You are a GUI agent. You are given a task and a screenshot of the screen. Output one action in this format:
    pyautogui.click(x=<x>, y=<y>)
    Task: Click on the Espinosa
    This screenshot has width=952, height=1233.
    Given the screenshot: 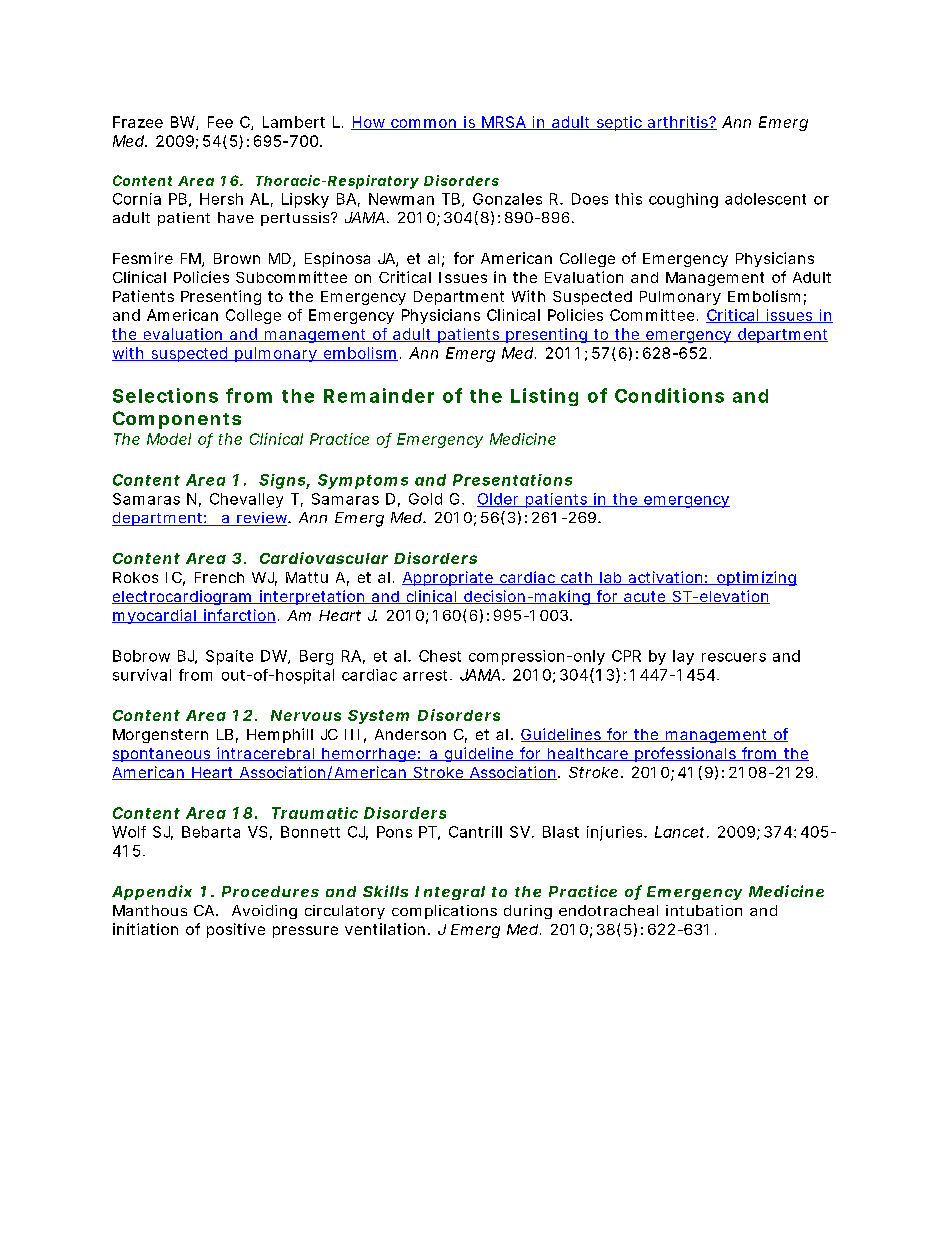 What is the action you would take?
    pyautogui.click(x=337, y=259)
